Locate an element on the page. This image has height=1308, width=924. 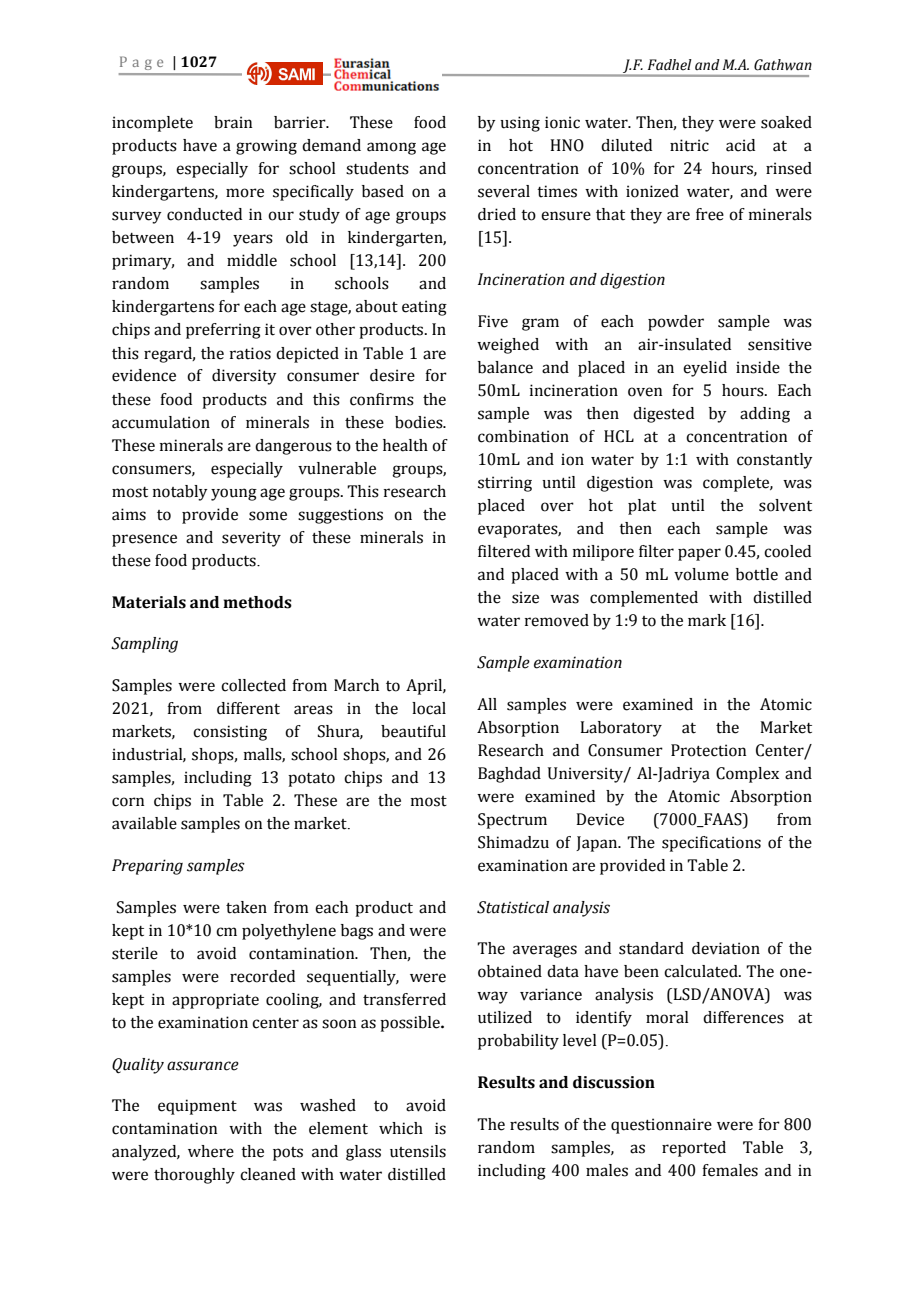
where is located at coordinates (211, 1151).
